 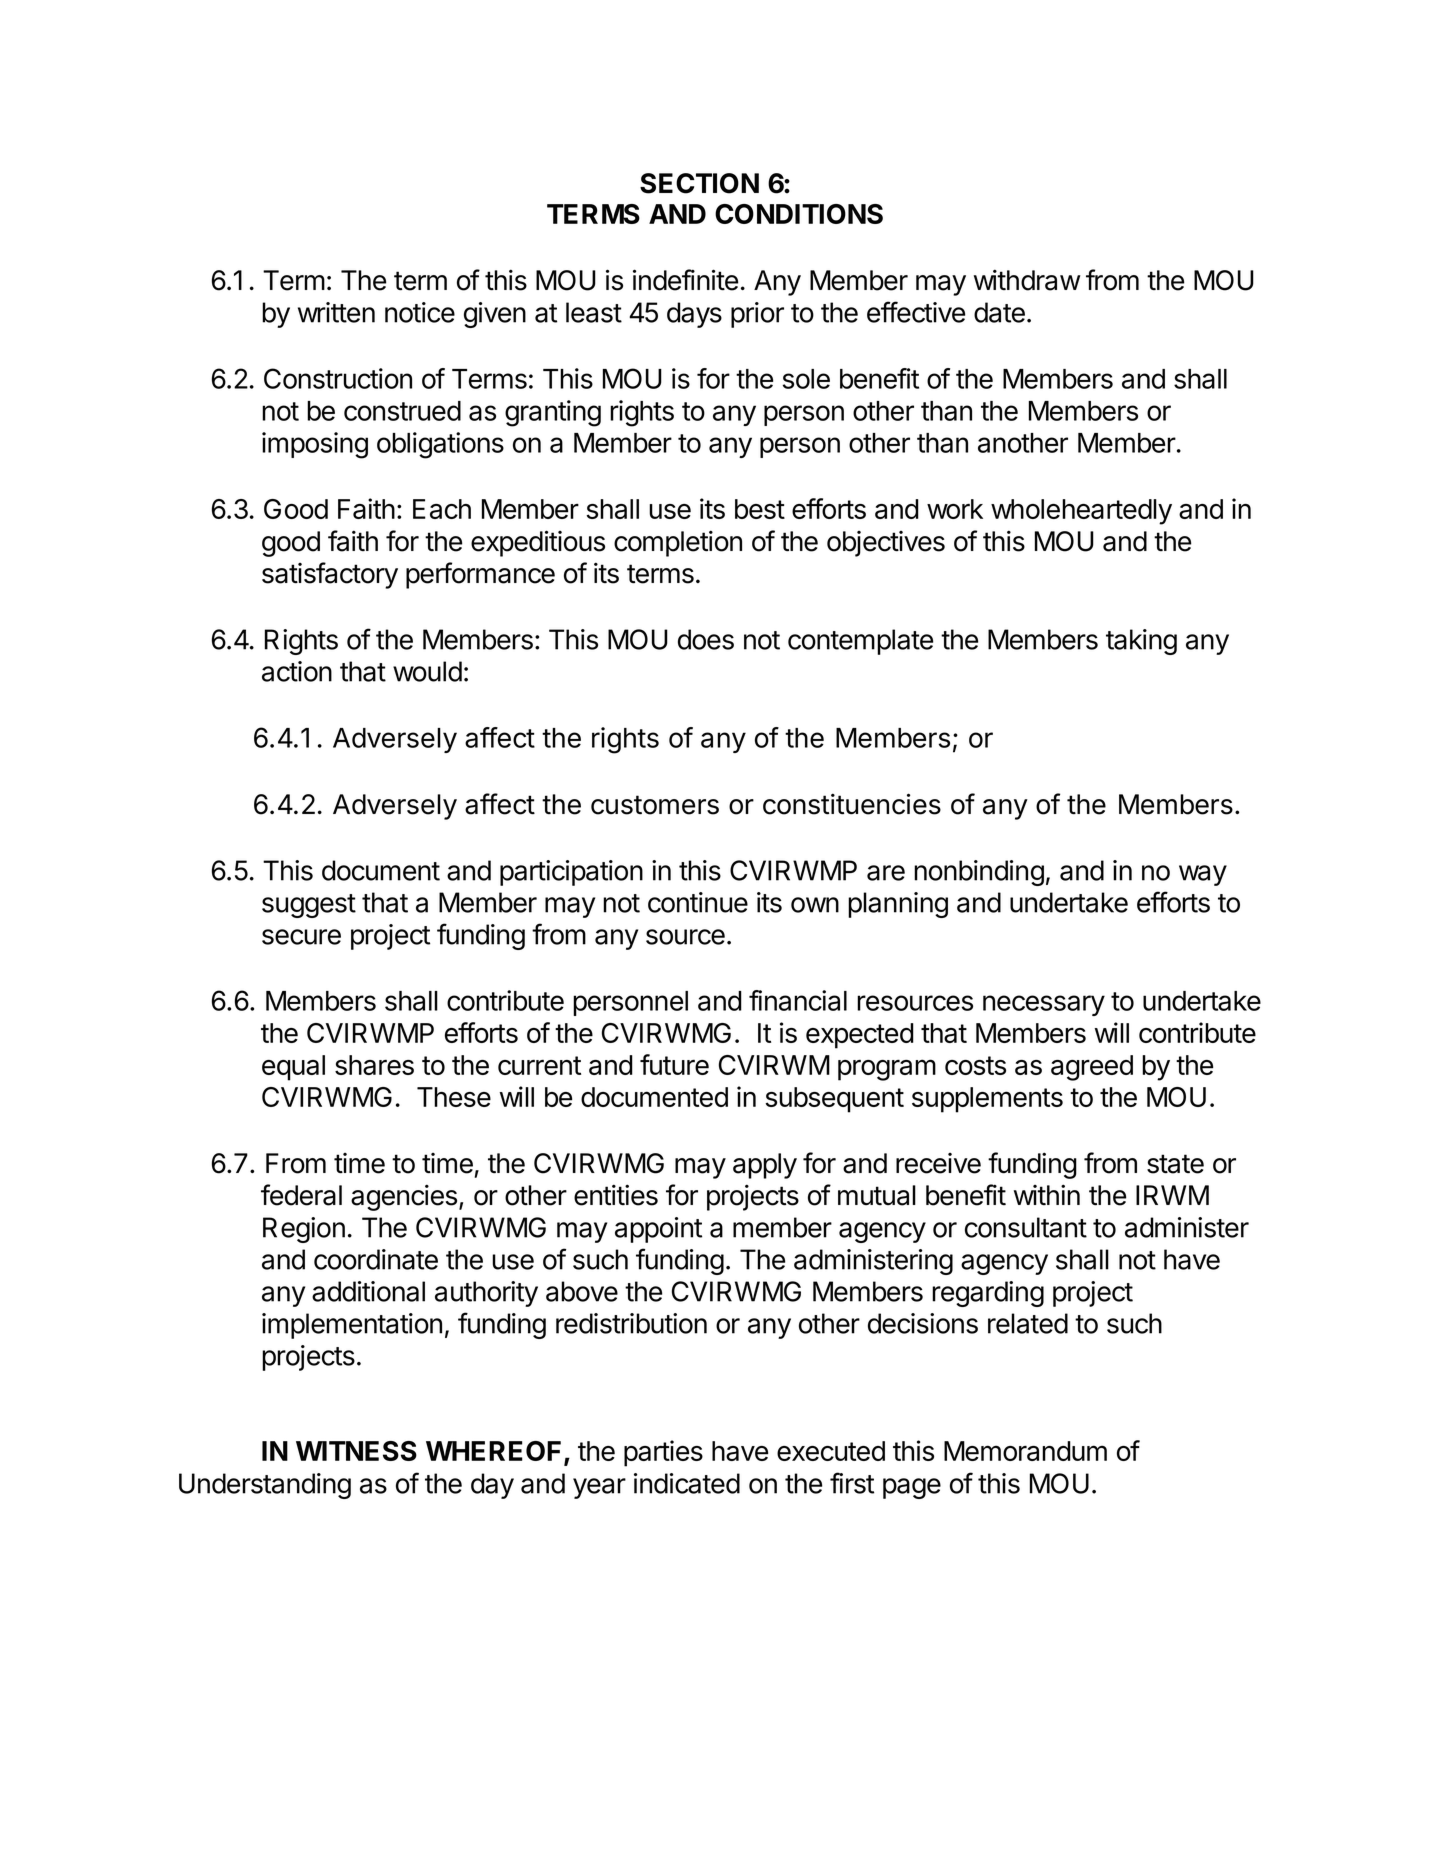 I want to click on way, so click(x=1203, y=875).
